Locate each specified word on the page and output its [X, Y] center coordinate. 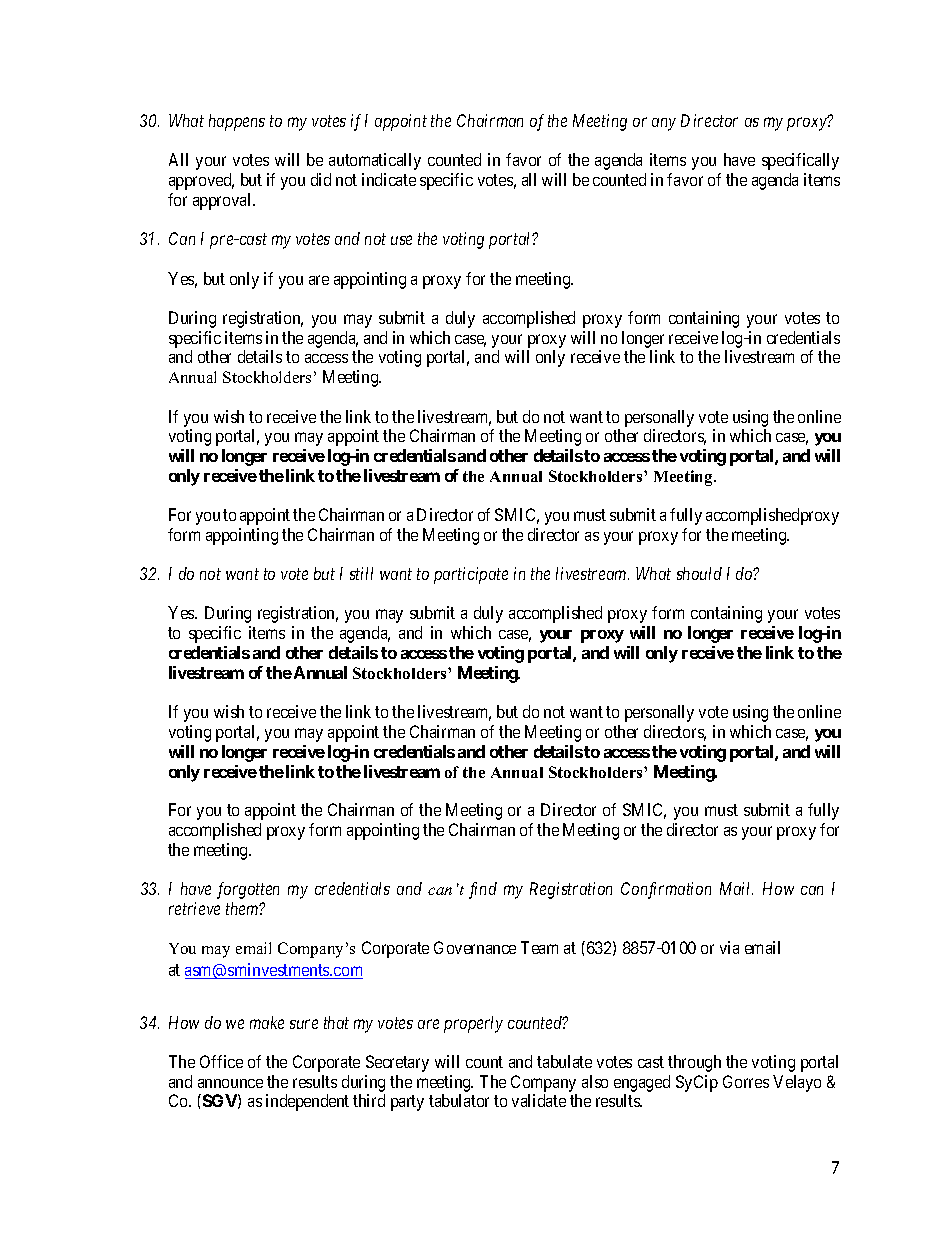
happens [237, 122]
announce [230, 1083]
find [483, 890]
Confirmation [666, 890]
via [729, 947]
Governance [475, 947]
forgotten [248, 890]
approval [223, 201]
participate [471, 575]
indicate [389, 179]
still [361, 573]
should [699, 573]
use [401, 240]
